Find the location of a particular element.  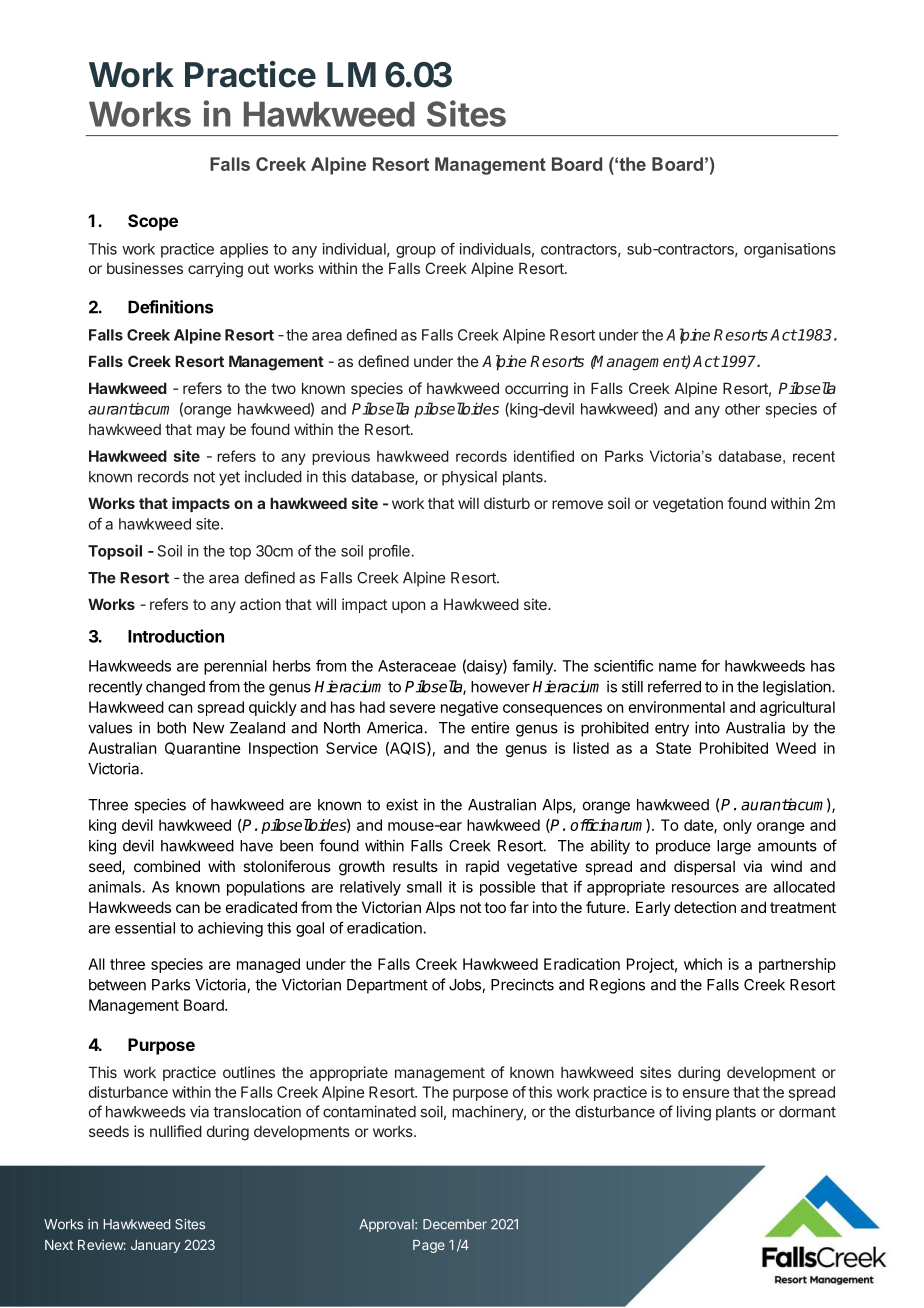

resources is located at coordinates (705, 888).
